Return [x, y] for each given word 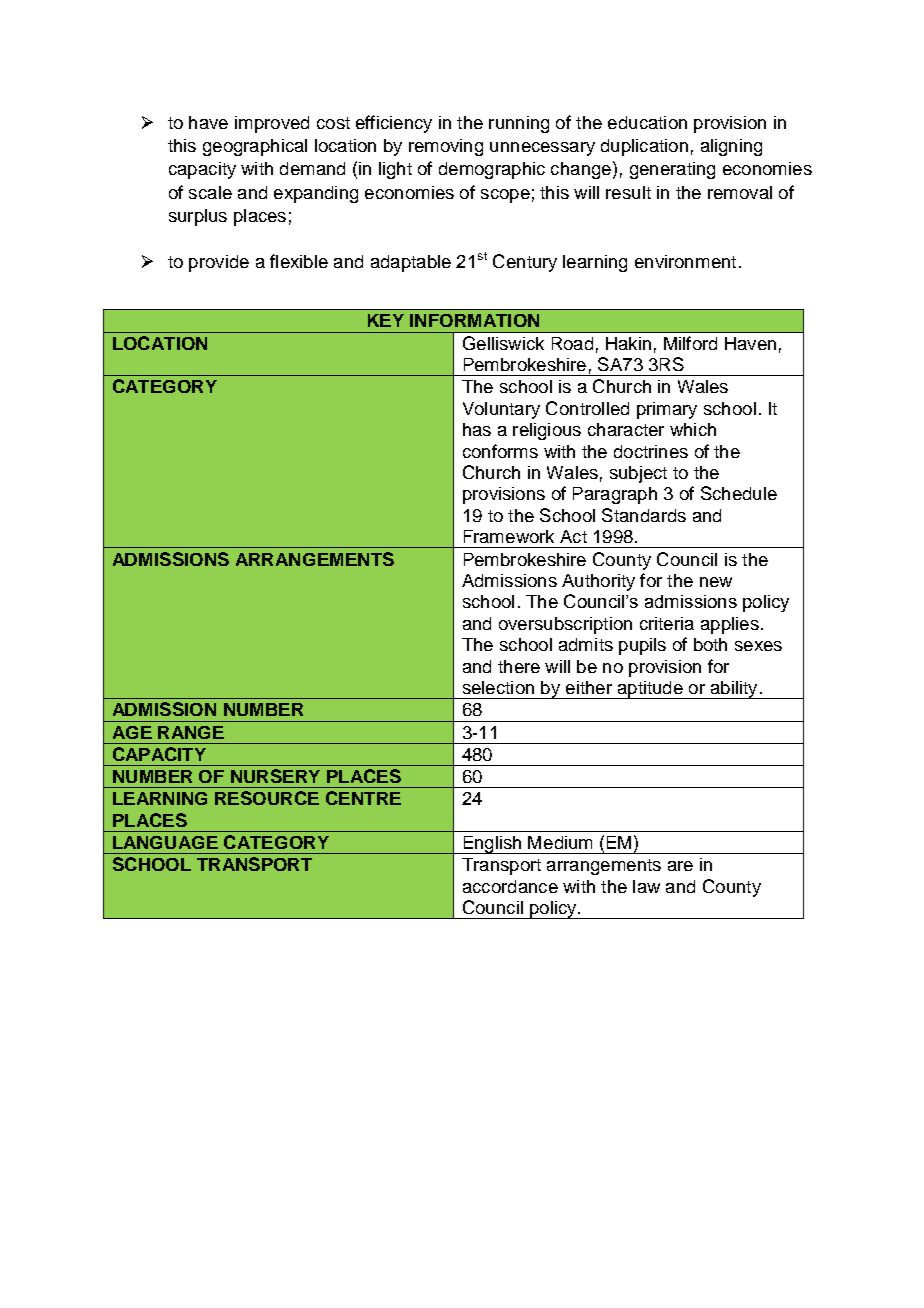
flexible [299, 261]
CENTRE [363, 798]
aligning [731, 147]
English [492, 845]
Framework [509, 536]
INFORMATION [474, 320]
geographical [255, 147]
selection [498, 687]
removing [446, 147]
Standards [644, 515]
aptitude [650, 690]
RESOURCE [267, 798]
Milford [690, 343]
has [477, 429]
